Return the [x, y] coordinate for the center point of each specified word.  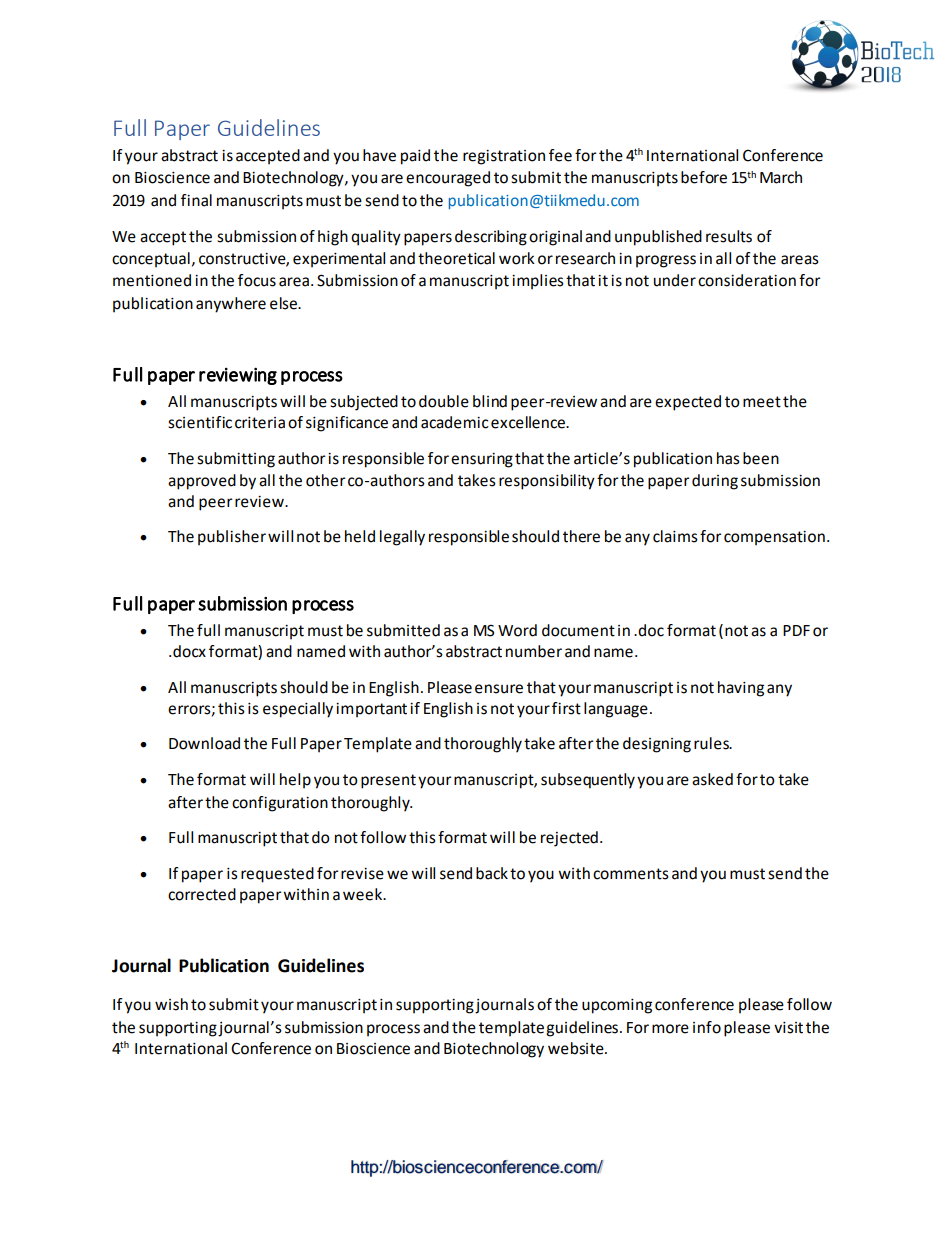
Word [517, 630]
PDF [796, 630]
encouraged [448, 179]
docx [189, 651]
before [704, 177]
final [196, 200]
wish [171, 1004]
